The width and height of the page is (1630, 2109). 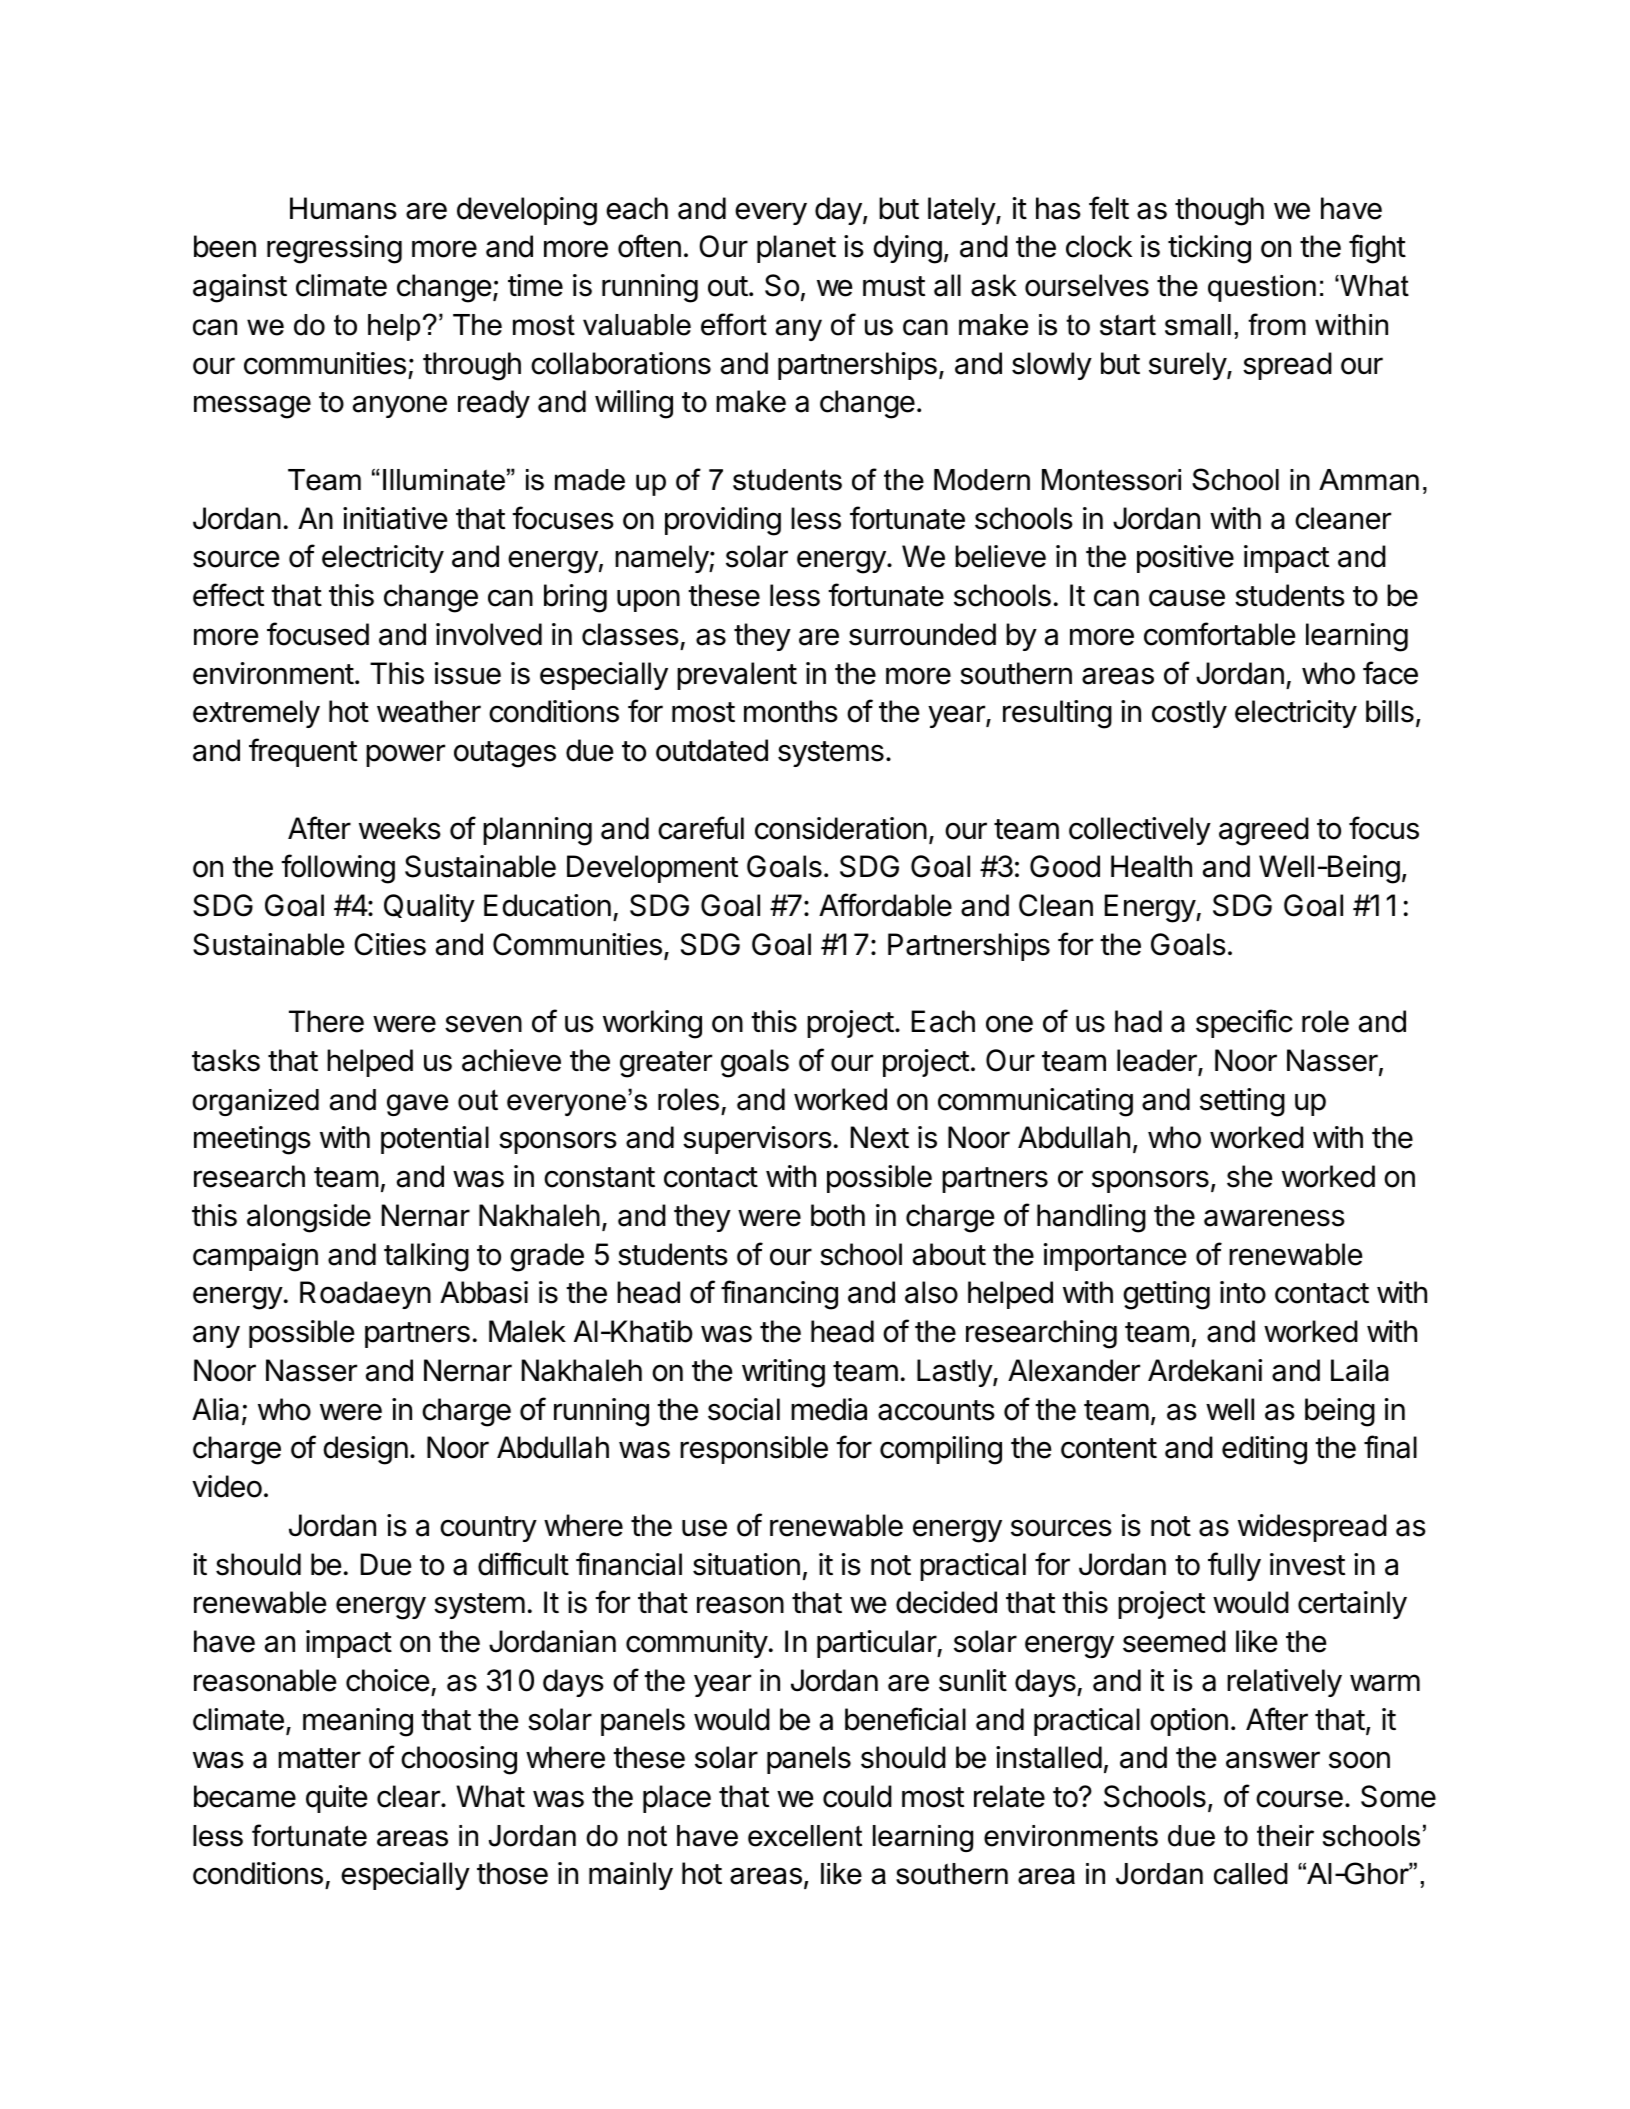 What do you see at coordinates (326, 1021) in the page?
I see `There` at bounding box center [326, 1021].
